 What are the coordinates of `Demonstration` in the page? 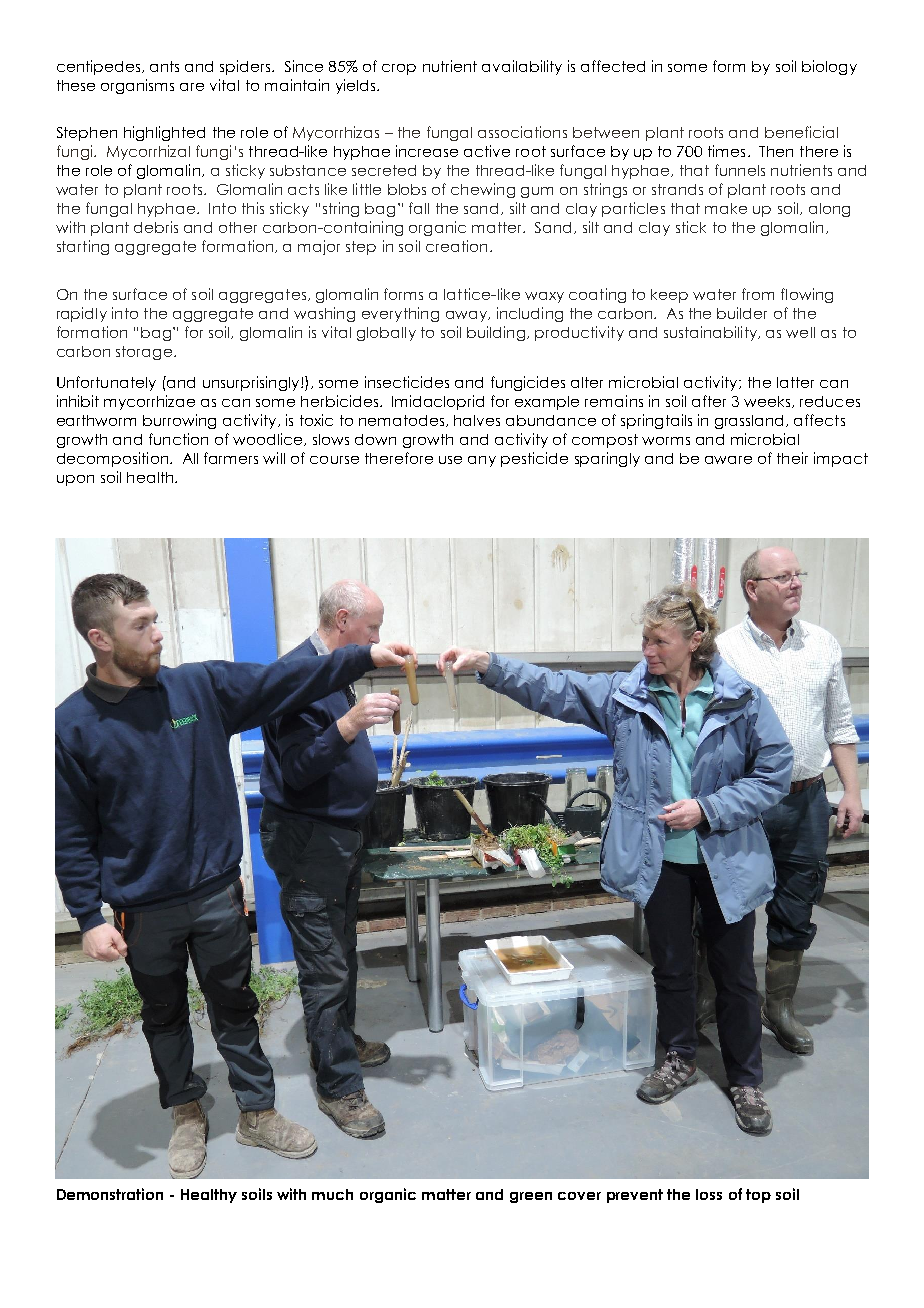 It's located at (110, 1194).
